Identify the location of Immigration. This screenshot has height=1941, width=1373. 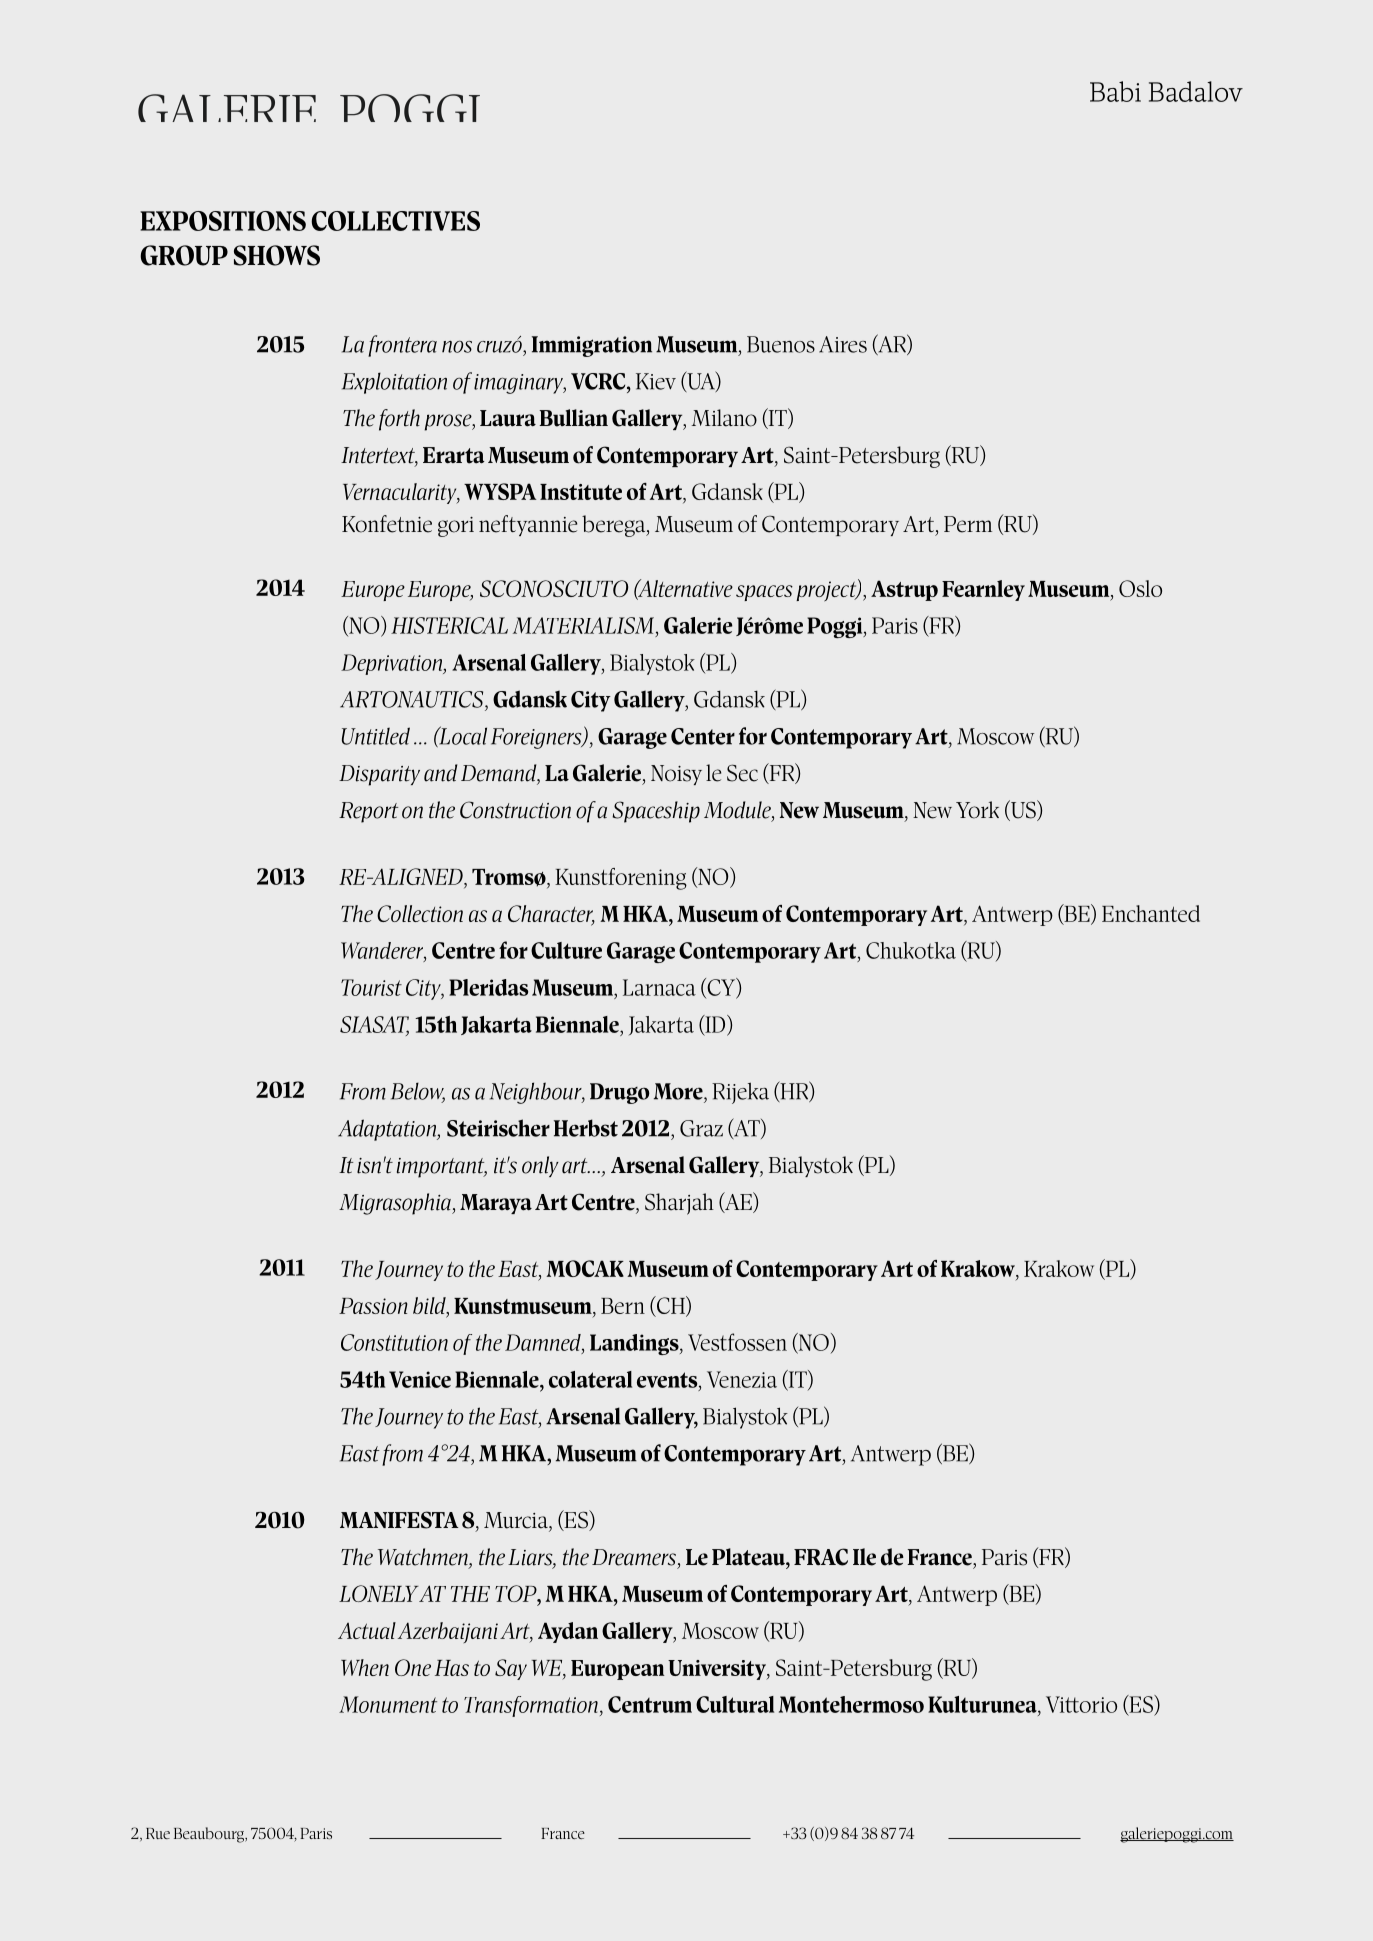
(592, 346).
